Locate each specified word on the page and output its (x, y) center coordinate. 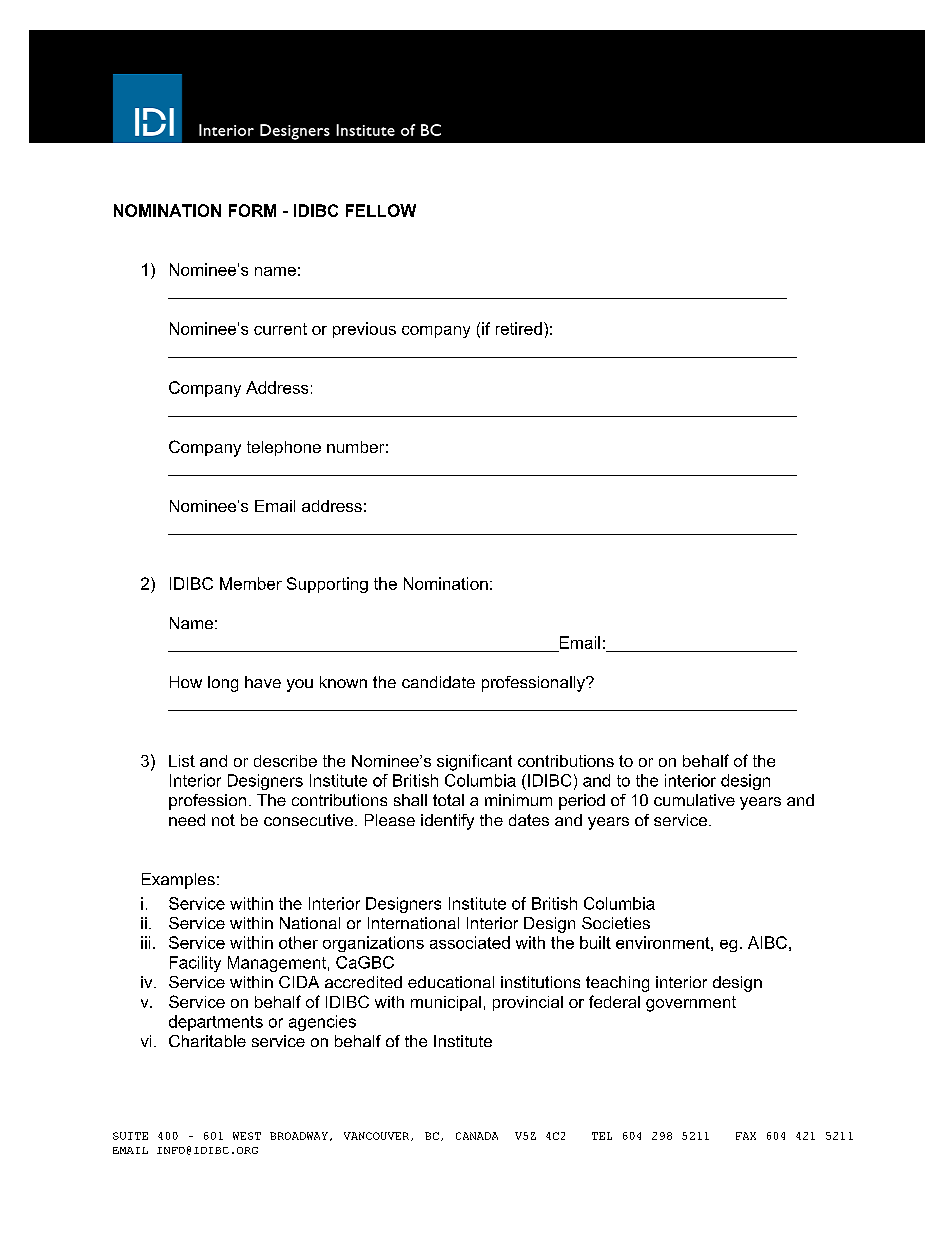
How (186, 682)
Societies (616, 923)
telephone (284, 448)
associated (470, 942)
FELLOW (381, 210)
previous (364, 330)
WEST (247, 1136)
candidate (438, 682)
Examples (178, 881)
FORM (252, 210)
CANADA (477, 1136)
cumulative (694, 800)
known (343, 682)
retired (519, 328)
